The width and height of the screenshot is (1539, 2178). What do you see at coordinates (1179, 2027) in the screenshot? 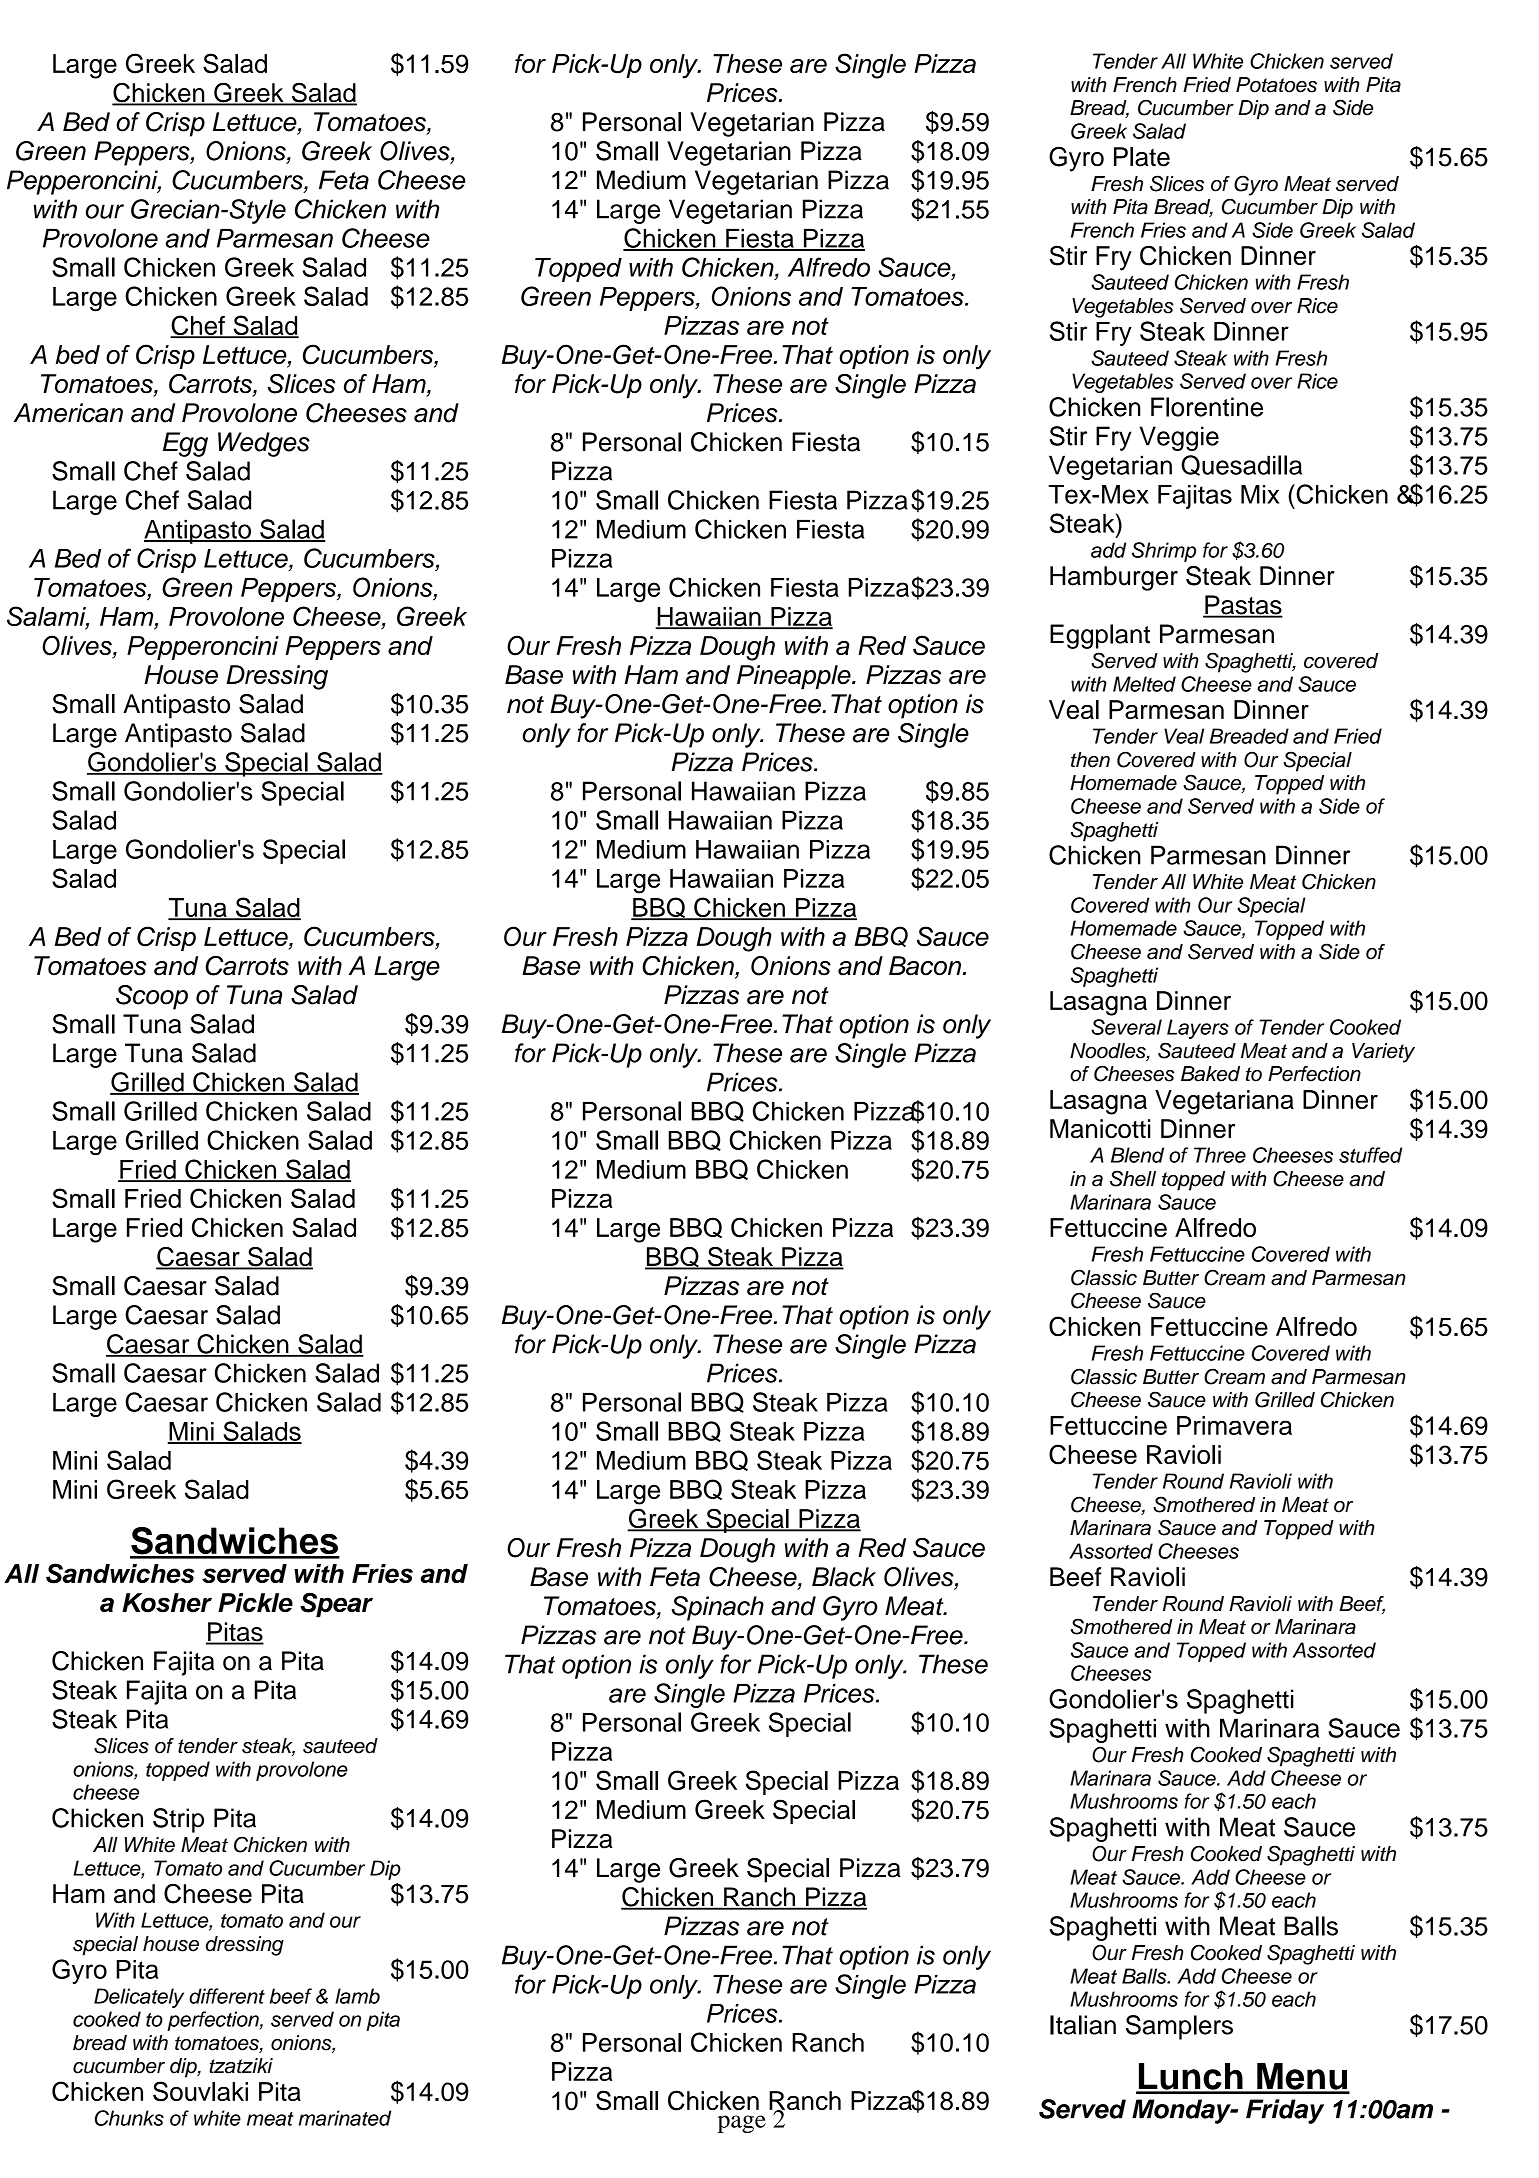
I see `Samplers` at bounding box center [1179, 2027].
